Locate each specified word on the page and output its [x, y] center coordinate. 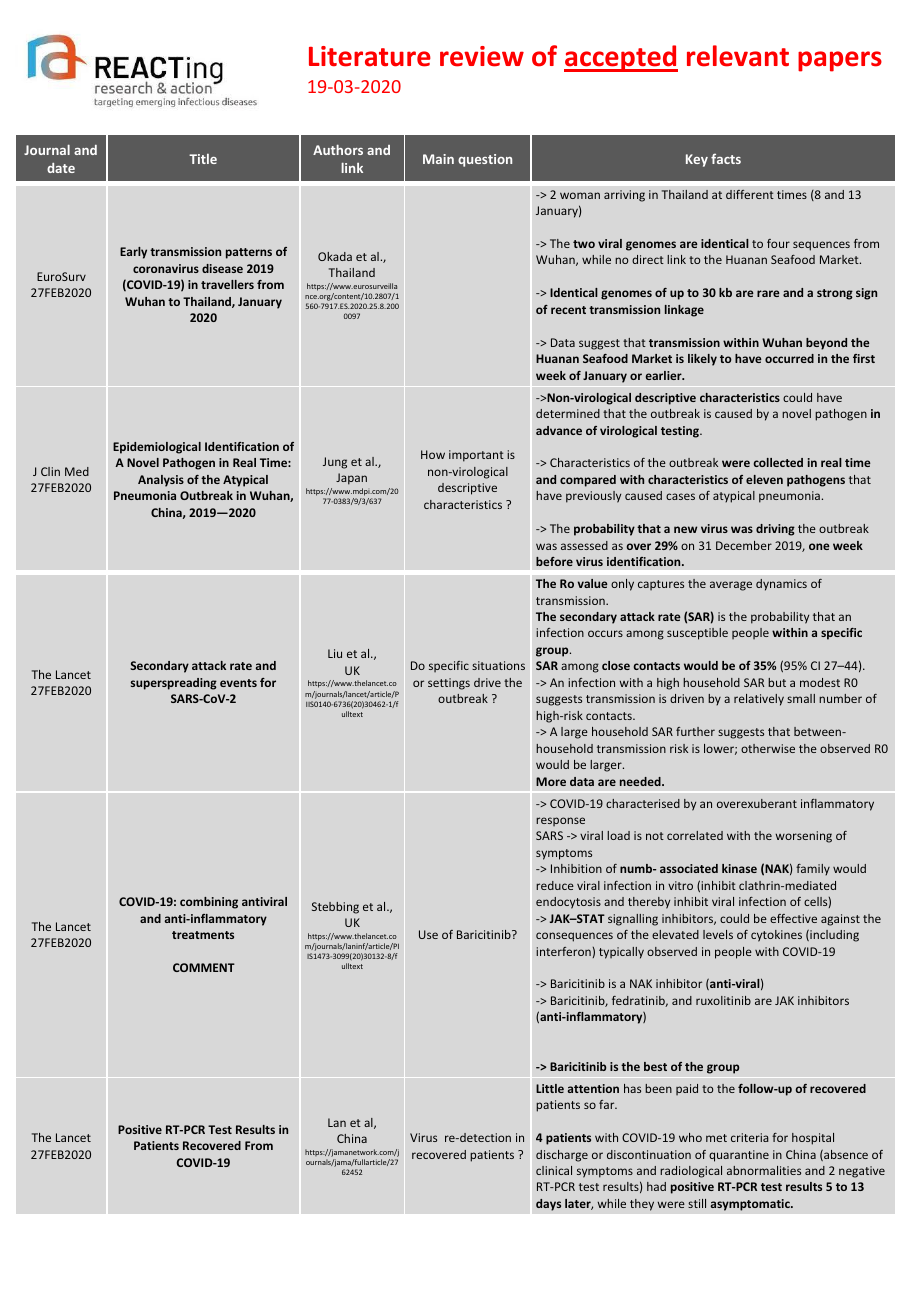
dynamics [781, 585]
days [548, 1205]
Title [203, 159]
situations [498, 665]
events [238, 683]
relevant [738, 56]
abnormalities [764, 1170]
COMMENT [204, 967]
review [482, 56]
